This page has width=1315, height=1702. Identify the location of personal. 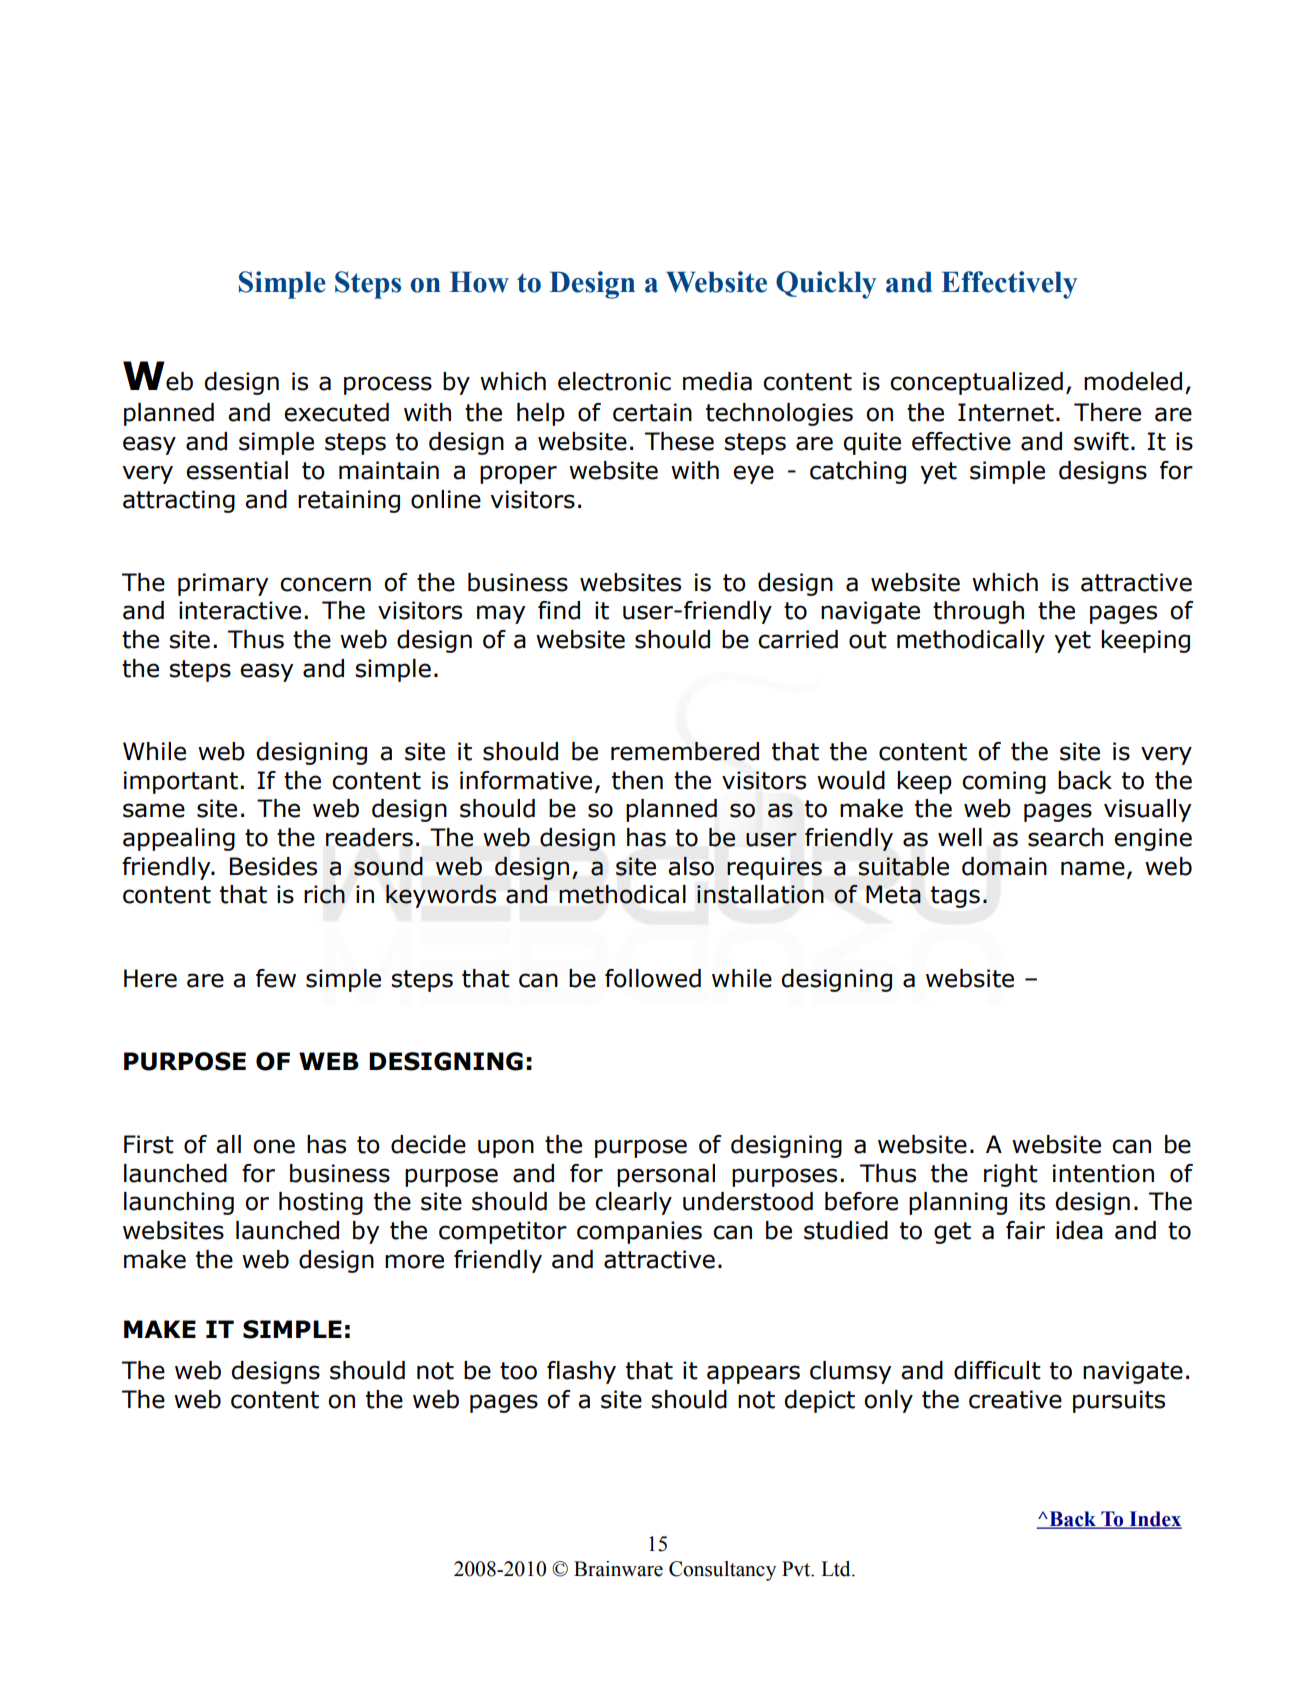
(666, 1175).
